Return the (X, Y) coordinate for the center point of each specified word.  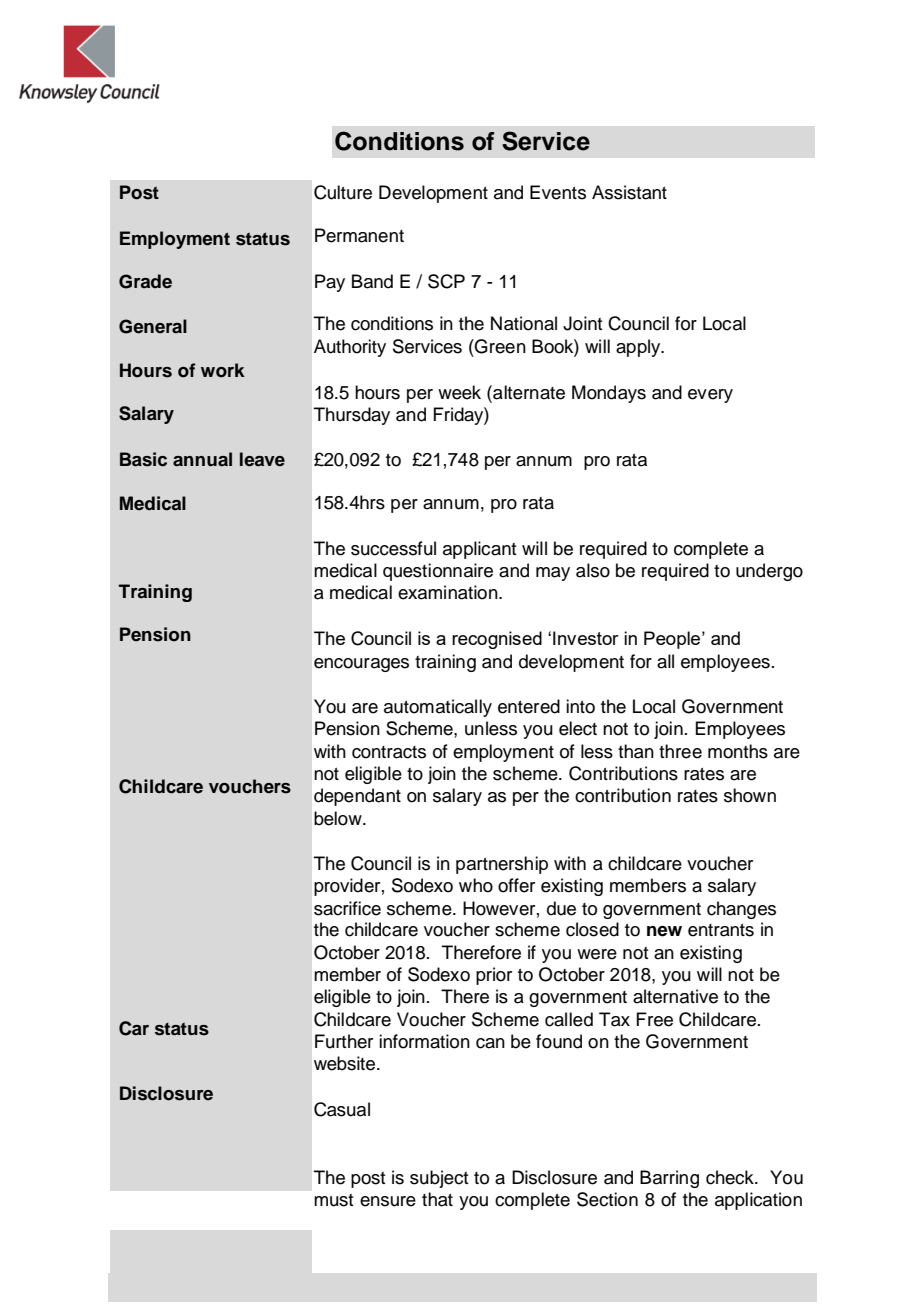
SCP (446, 281)
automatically (438, 708)
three (680, 751)
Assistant (629, 192)
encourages (361, 665)
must (333, 1200)
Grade (145, 281)
